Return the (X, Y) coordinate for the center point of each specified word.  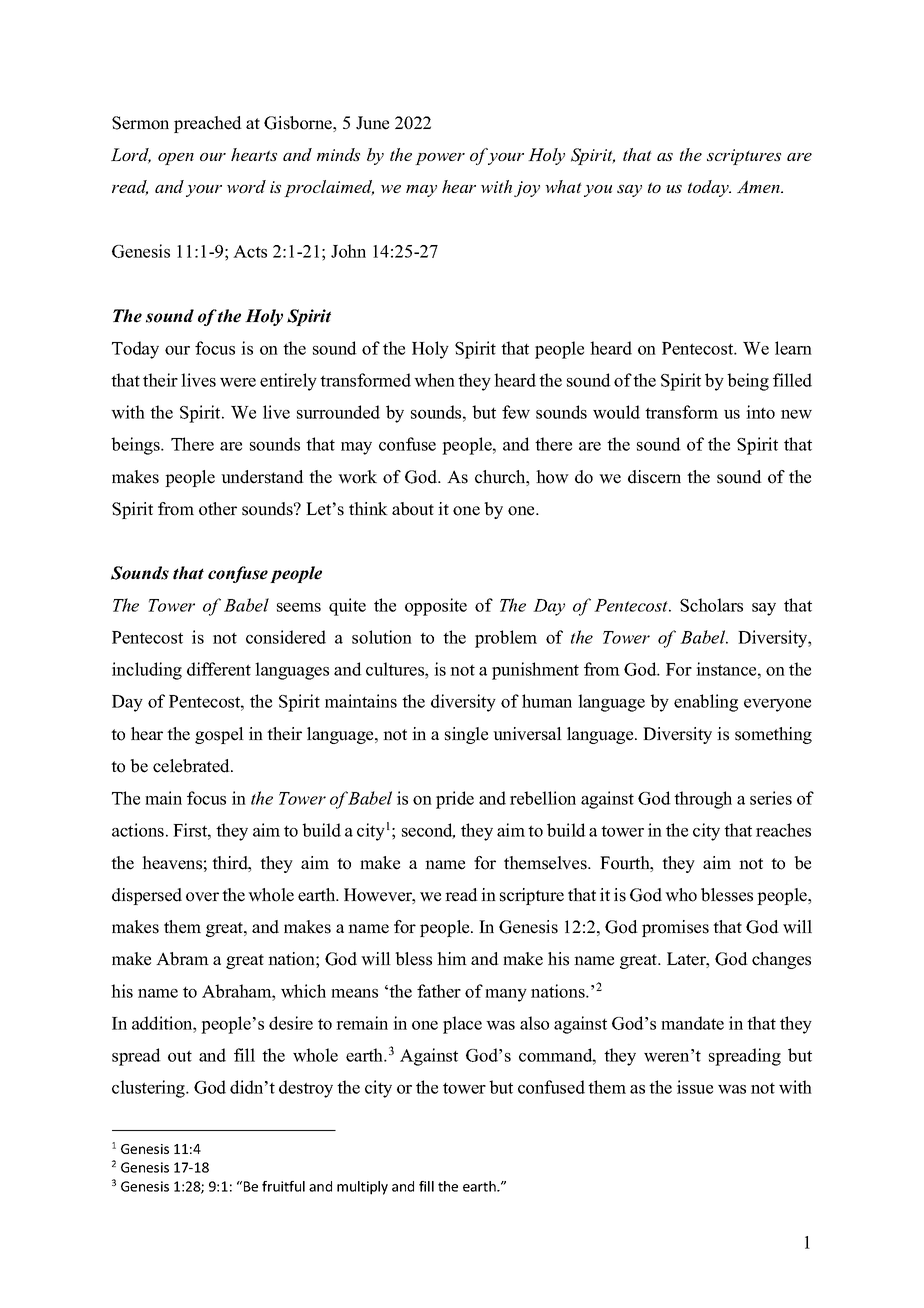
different (219, 669)
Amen (759, 186)
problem (506, 639)
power (440, 159)
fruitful (283, 1186)
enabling (706, 703)
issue (695, 1087)
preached (208, 124)
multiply (362, 1188)
